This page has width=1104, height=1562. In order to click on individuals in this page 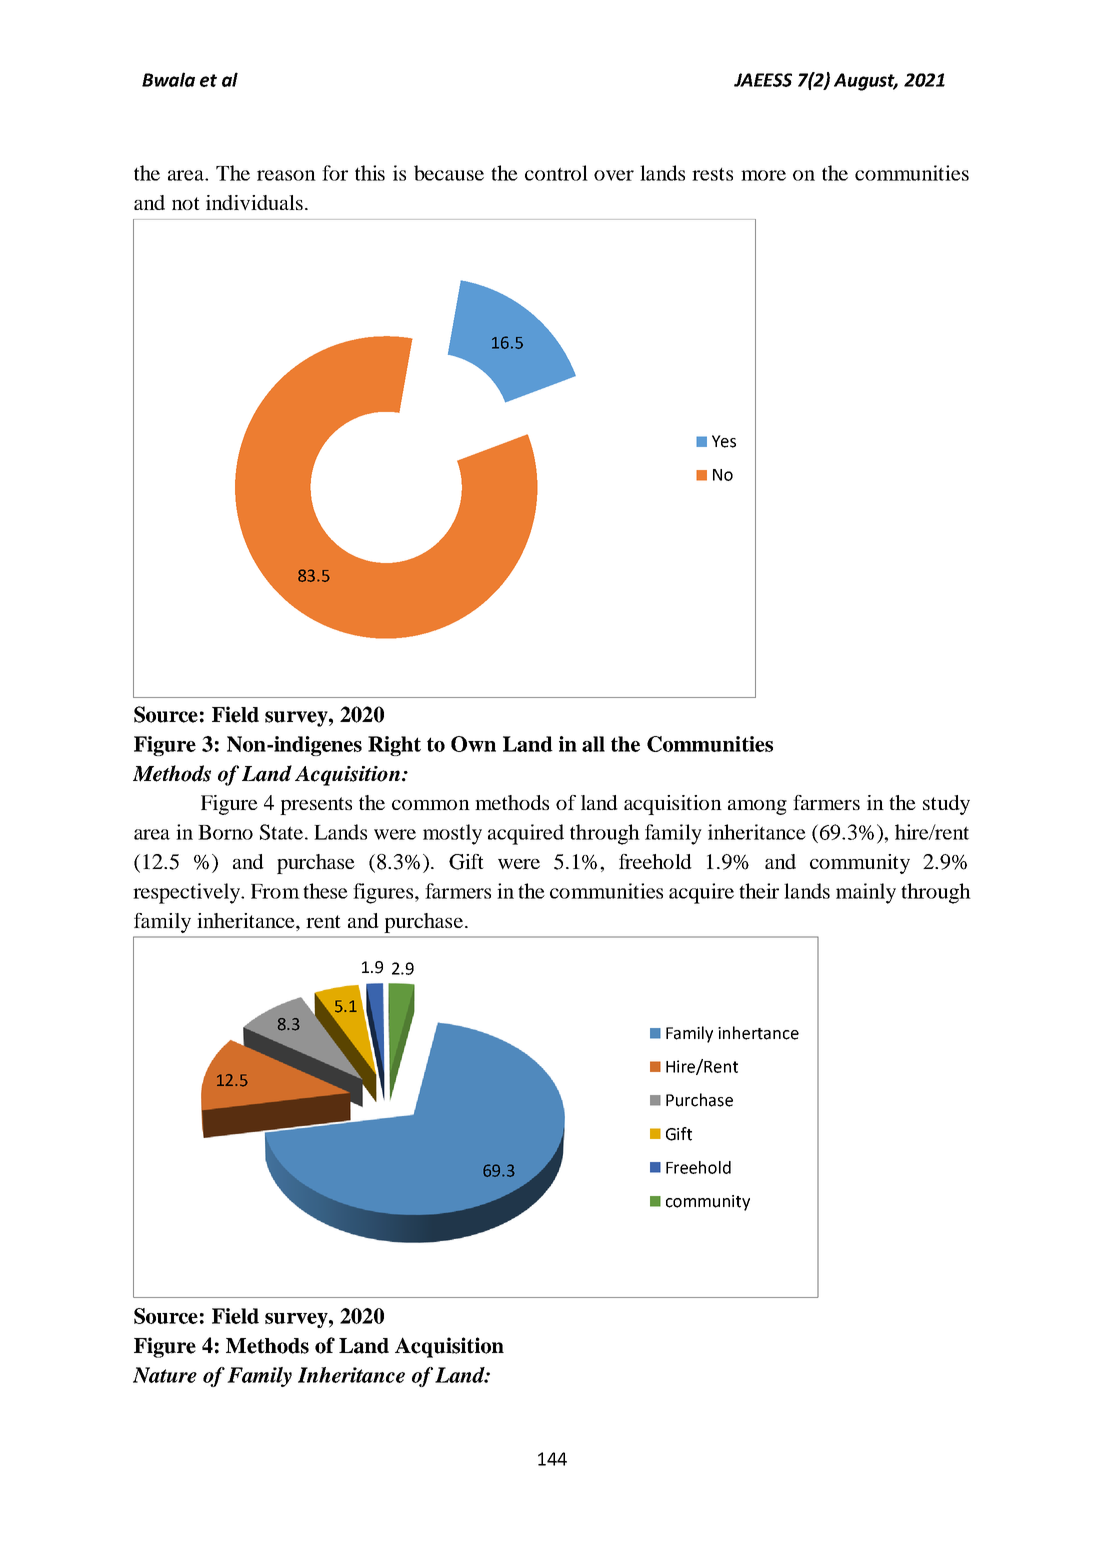, I will do `click(254, 202)`.
